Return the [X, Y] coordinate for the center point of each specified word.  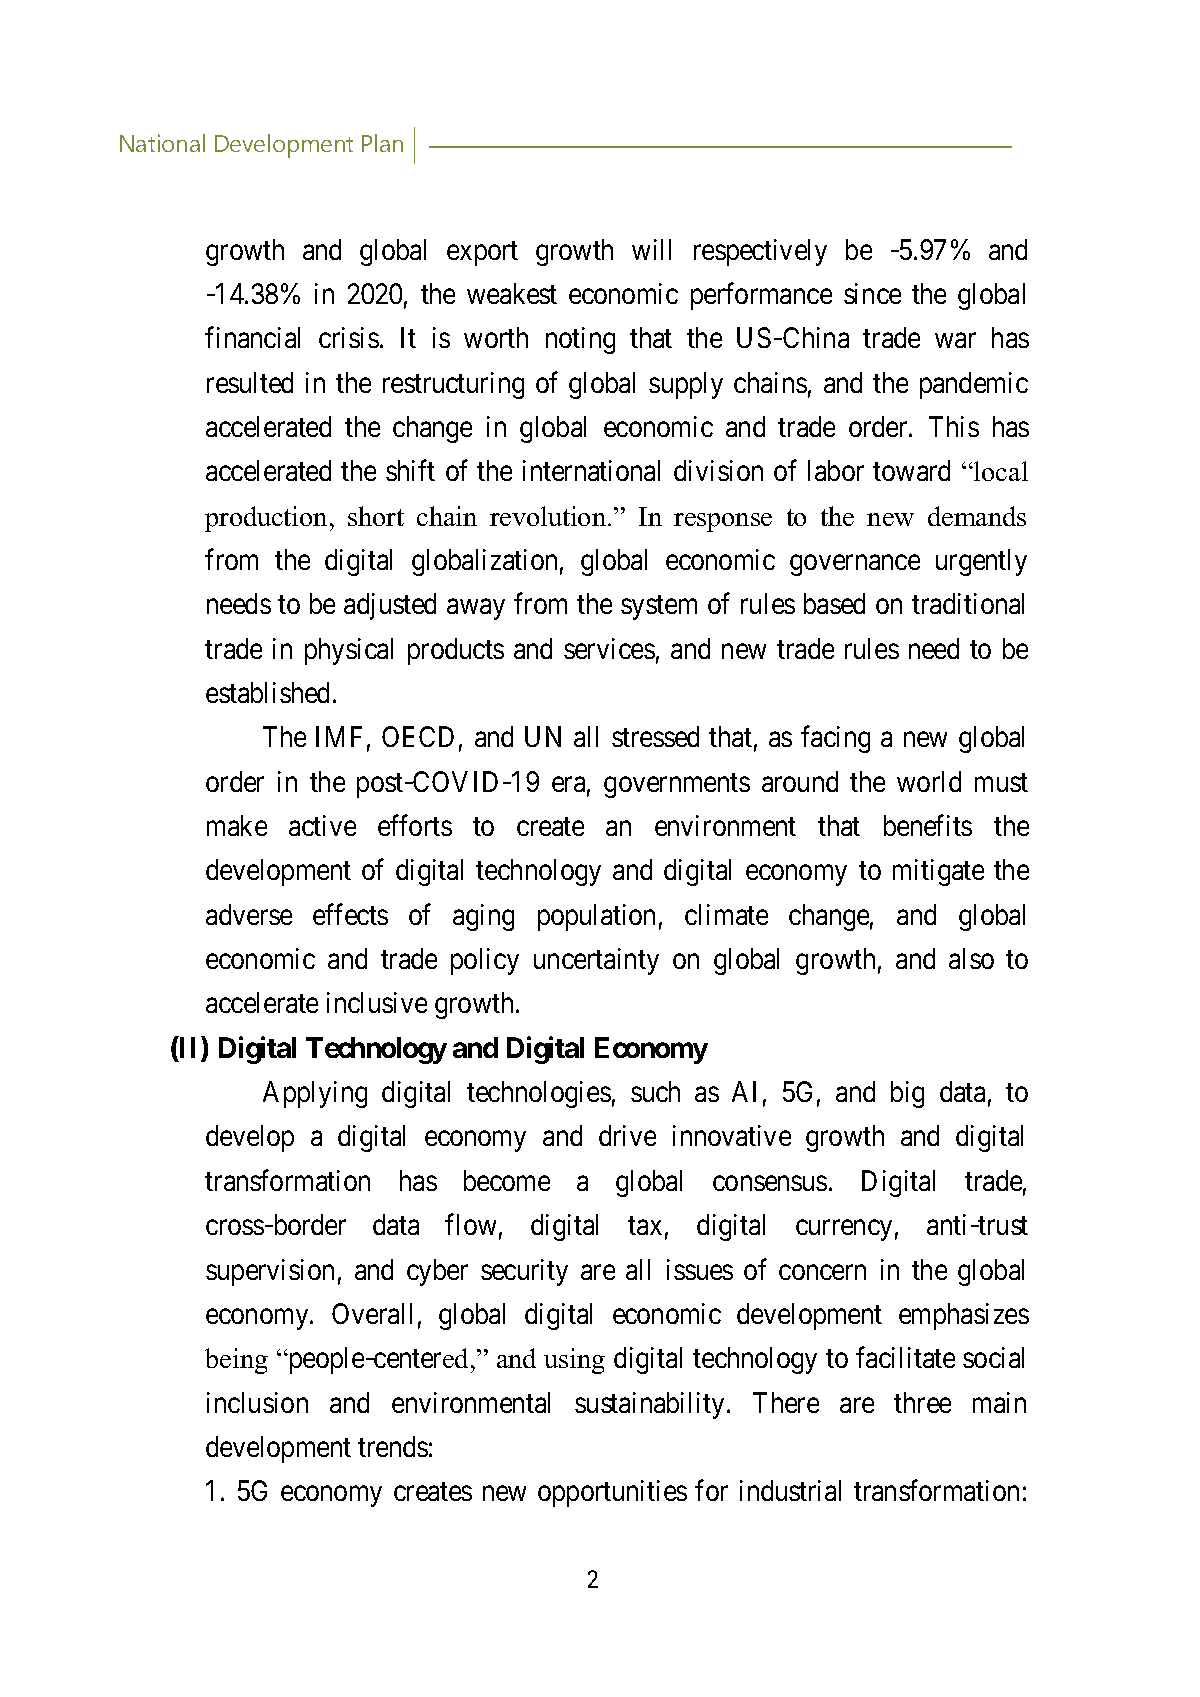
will [651, 249]
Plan [382, 143]
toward [911, 470]
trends [393, 1446]
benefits [928, 825]
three [922, 1402]
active [322, 825]
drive [627, 1135]
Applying [315, 1094]
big [907, 1094]
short [376, 516]
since [872, 293]
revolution [549, 516]
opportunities [612, 1493]
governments [677, 785]
